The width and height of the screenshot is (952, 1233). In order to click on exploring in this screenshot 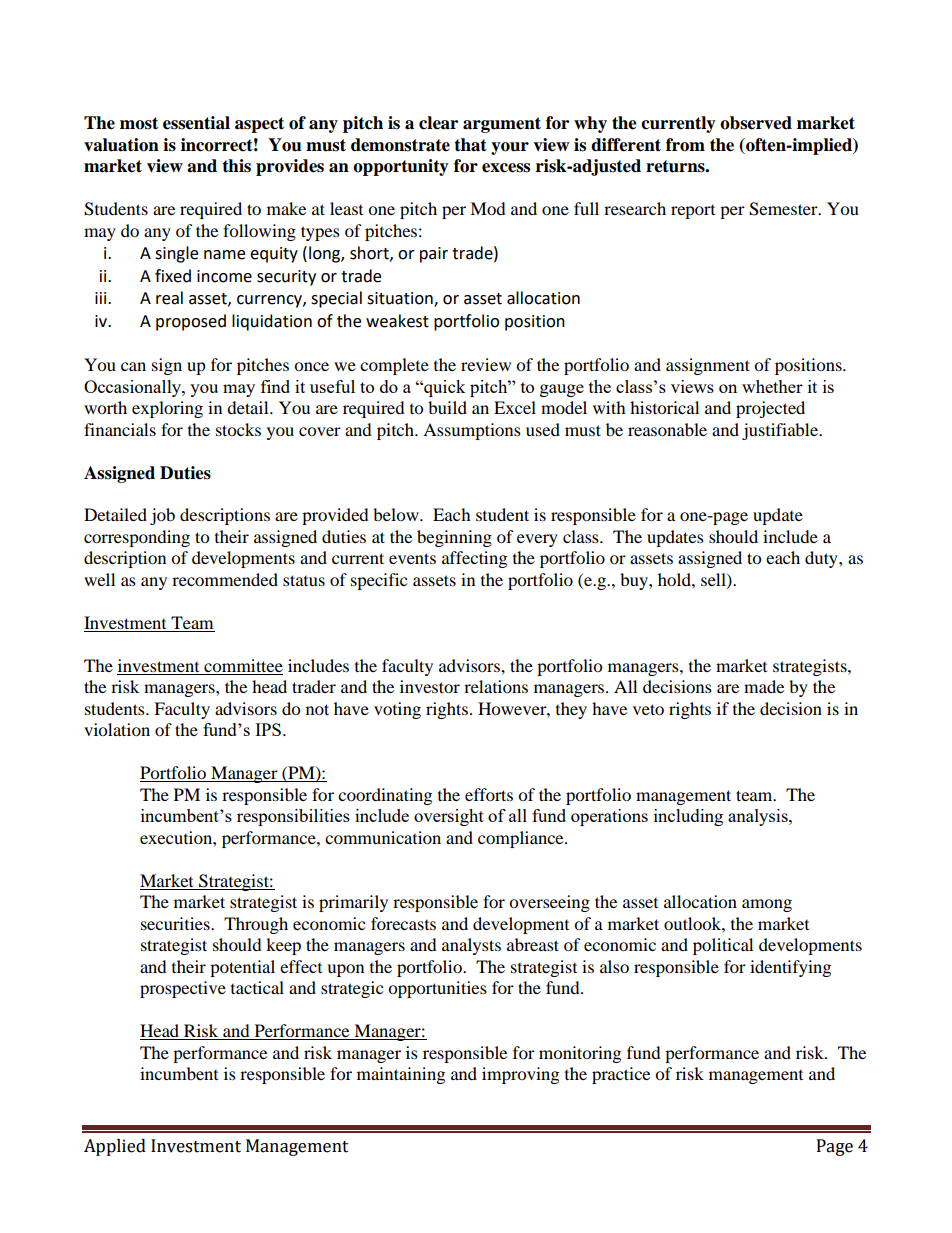, I will do `click(167, 409)`.
